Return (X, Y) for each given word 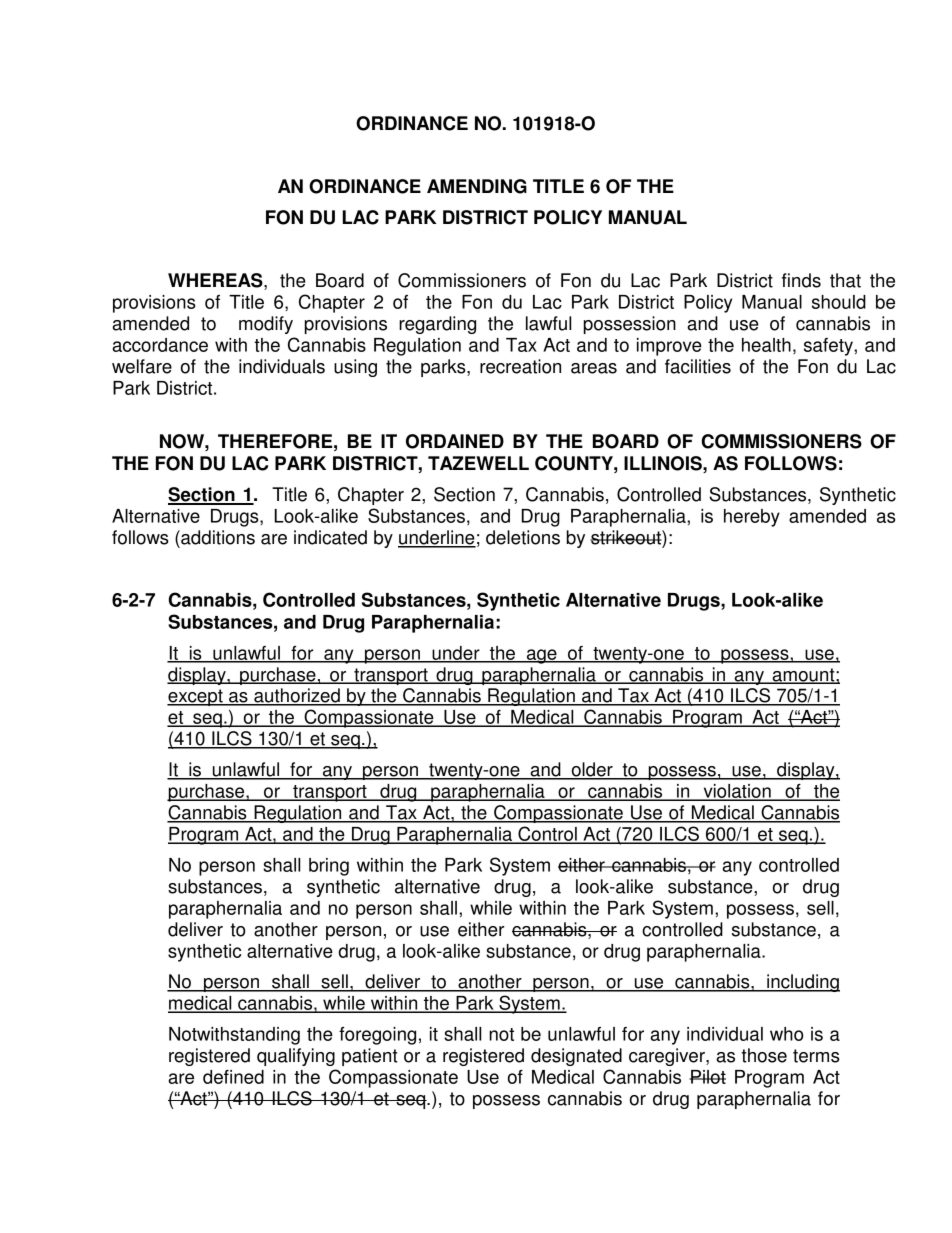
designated (576, 1057)
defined (233, 1077)
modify (266, 325)
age (542, 656)
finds (801, 280)
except (196, 697)
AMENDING (477, 186)
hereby (752, 518)
